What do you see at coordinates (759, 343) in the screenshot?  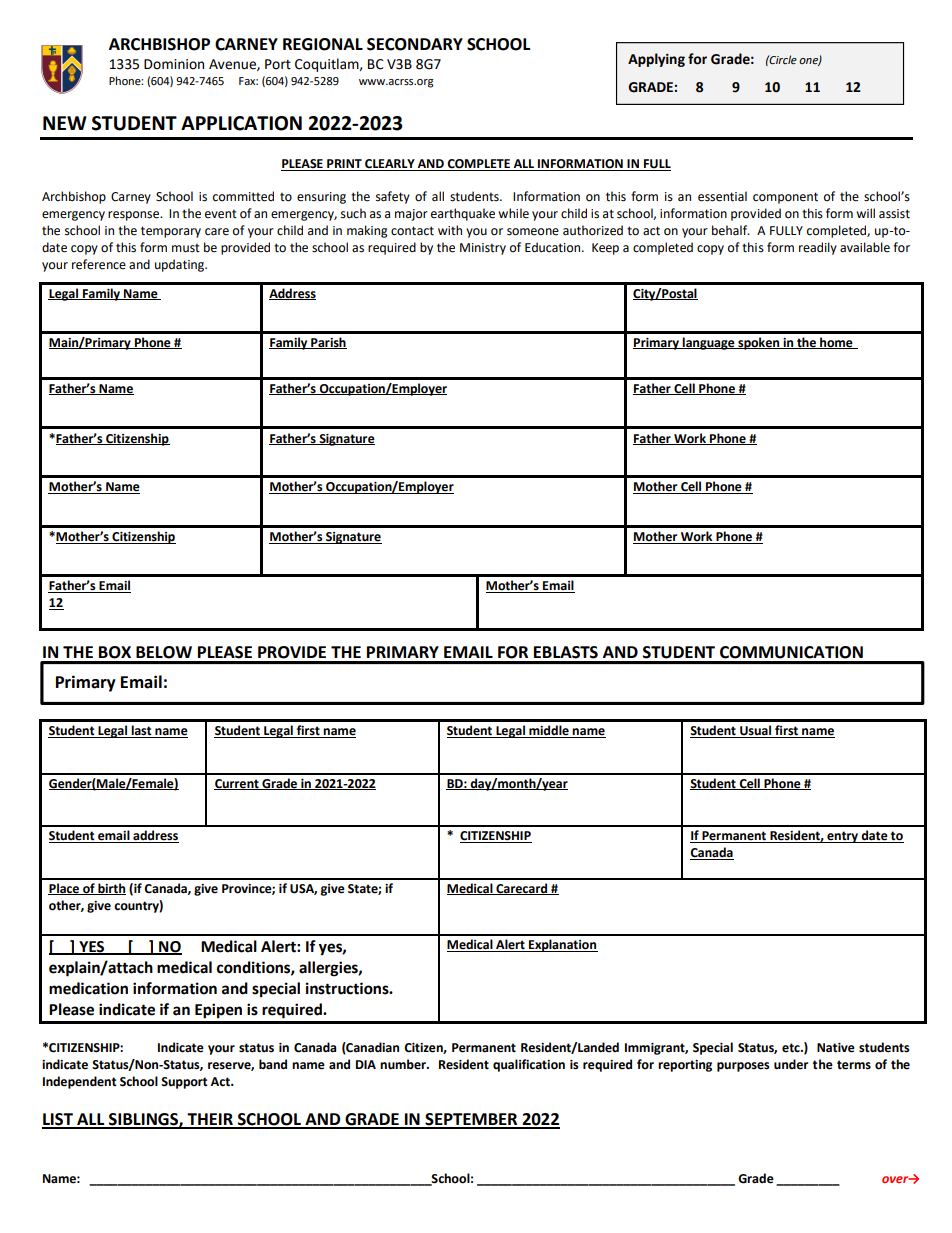 I see `spoken` at bounding box center [759, 343].
